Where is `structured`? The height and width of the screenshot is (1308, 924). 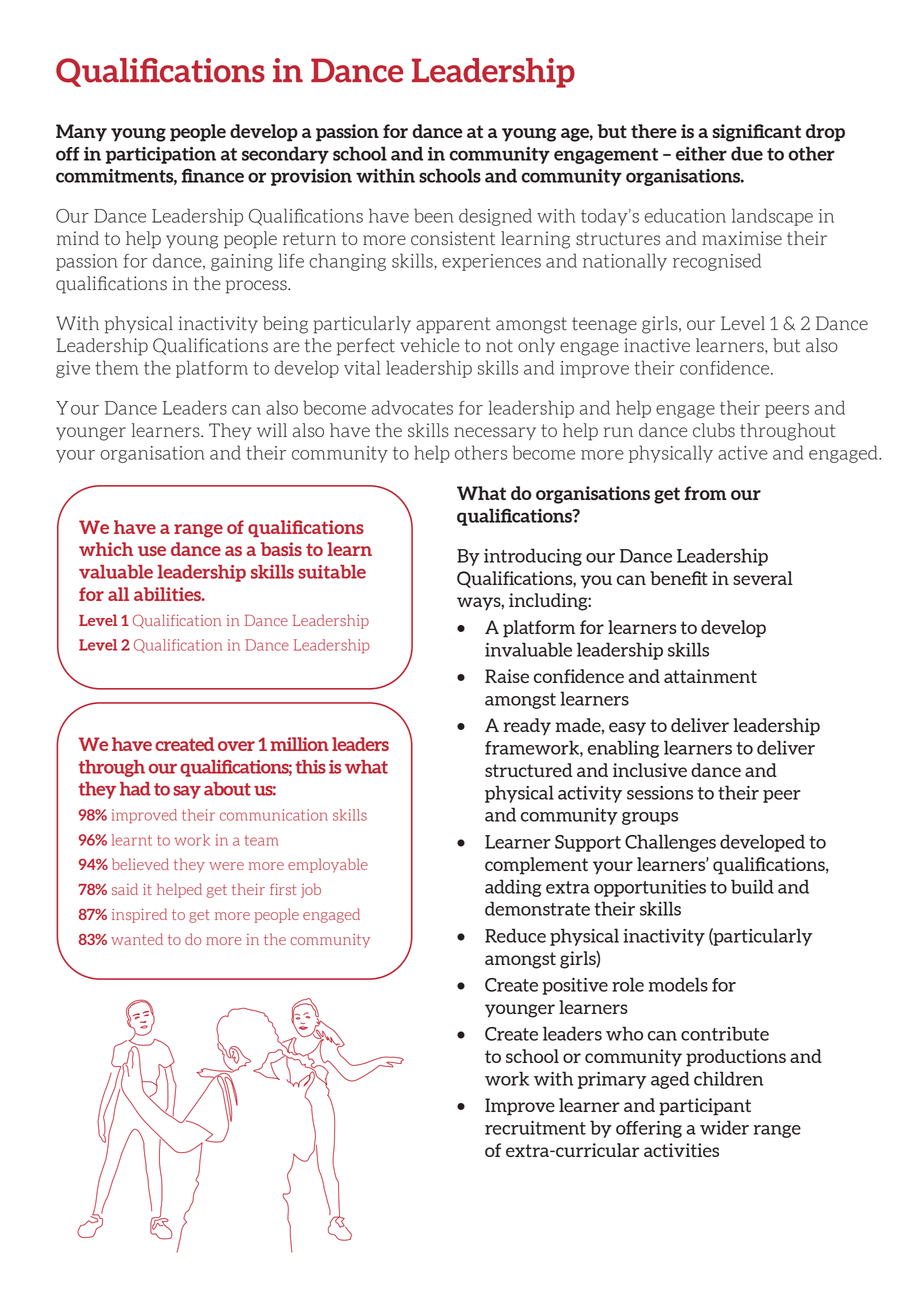
structured is located at coordinates (529, 770).
